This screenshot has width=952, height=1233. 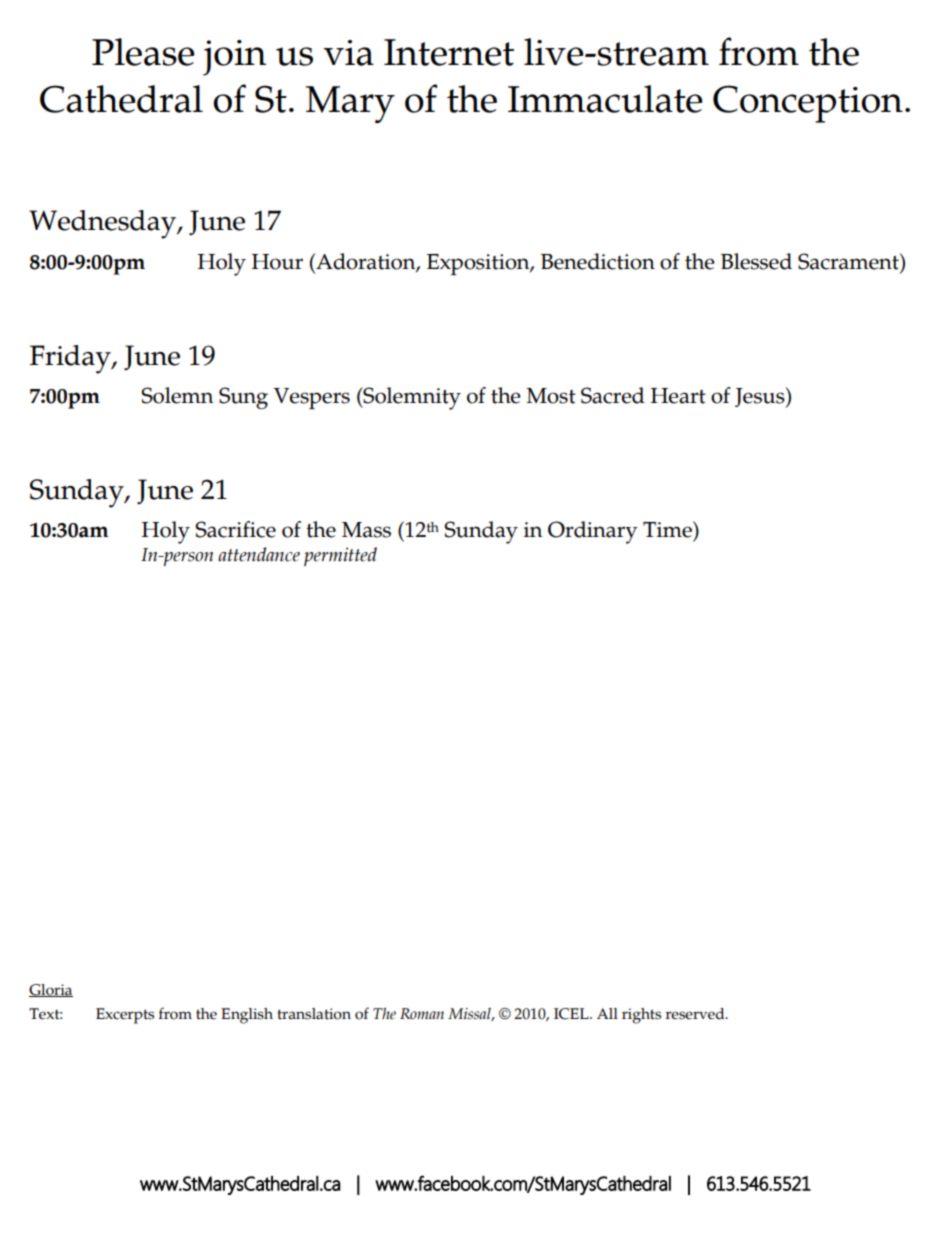 What do you see at coordinates (422, 1014) in the screenshot?
I see `Roman` at bounding box center [422, 1014].
